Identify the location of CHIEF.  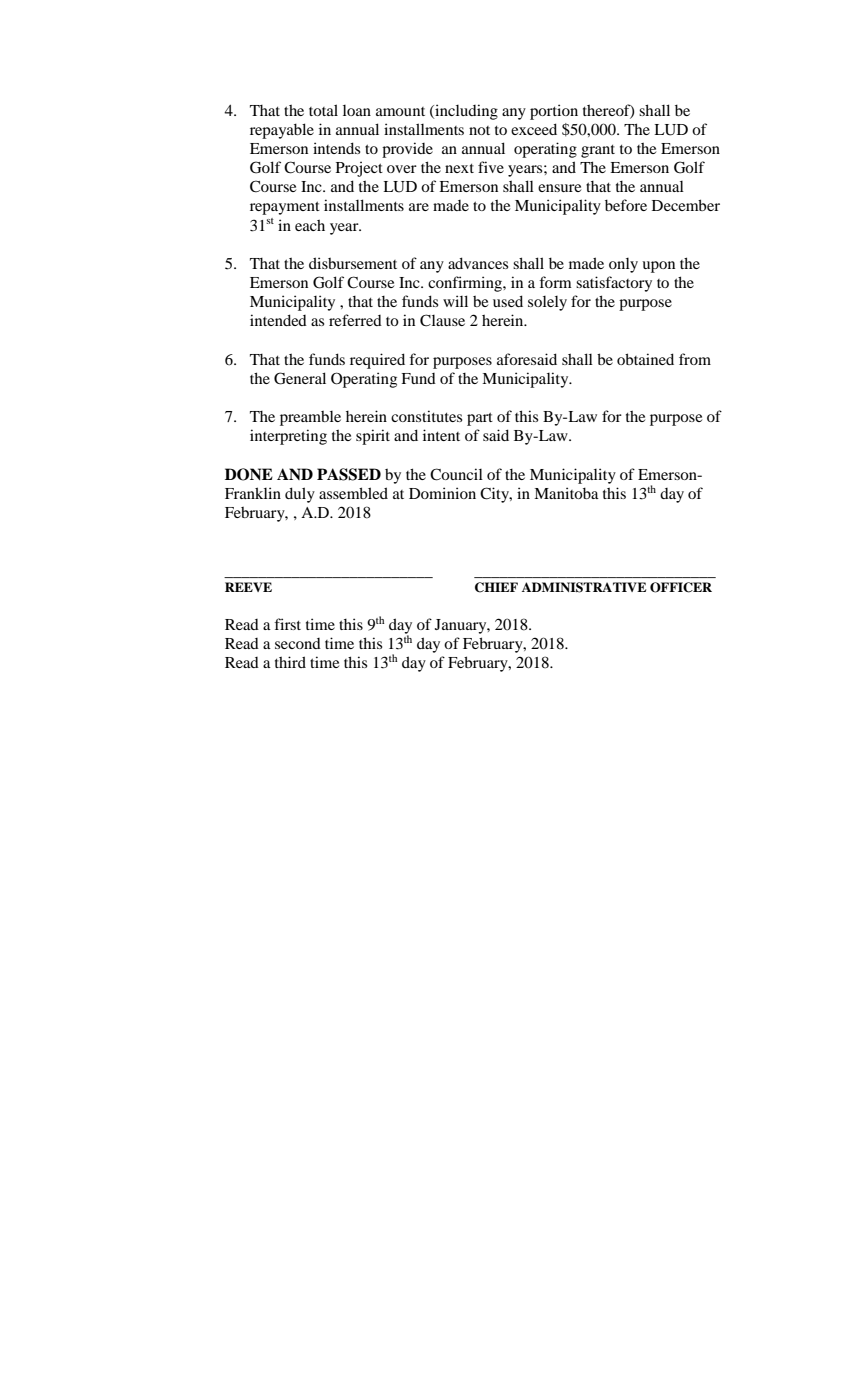
(496, 587).
